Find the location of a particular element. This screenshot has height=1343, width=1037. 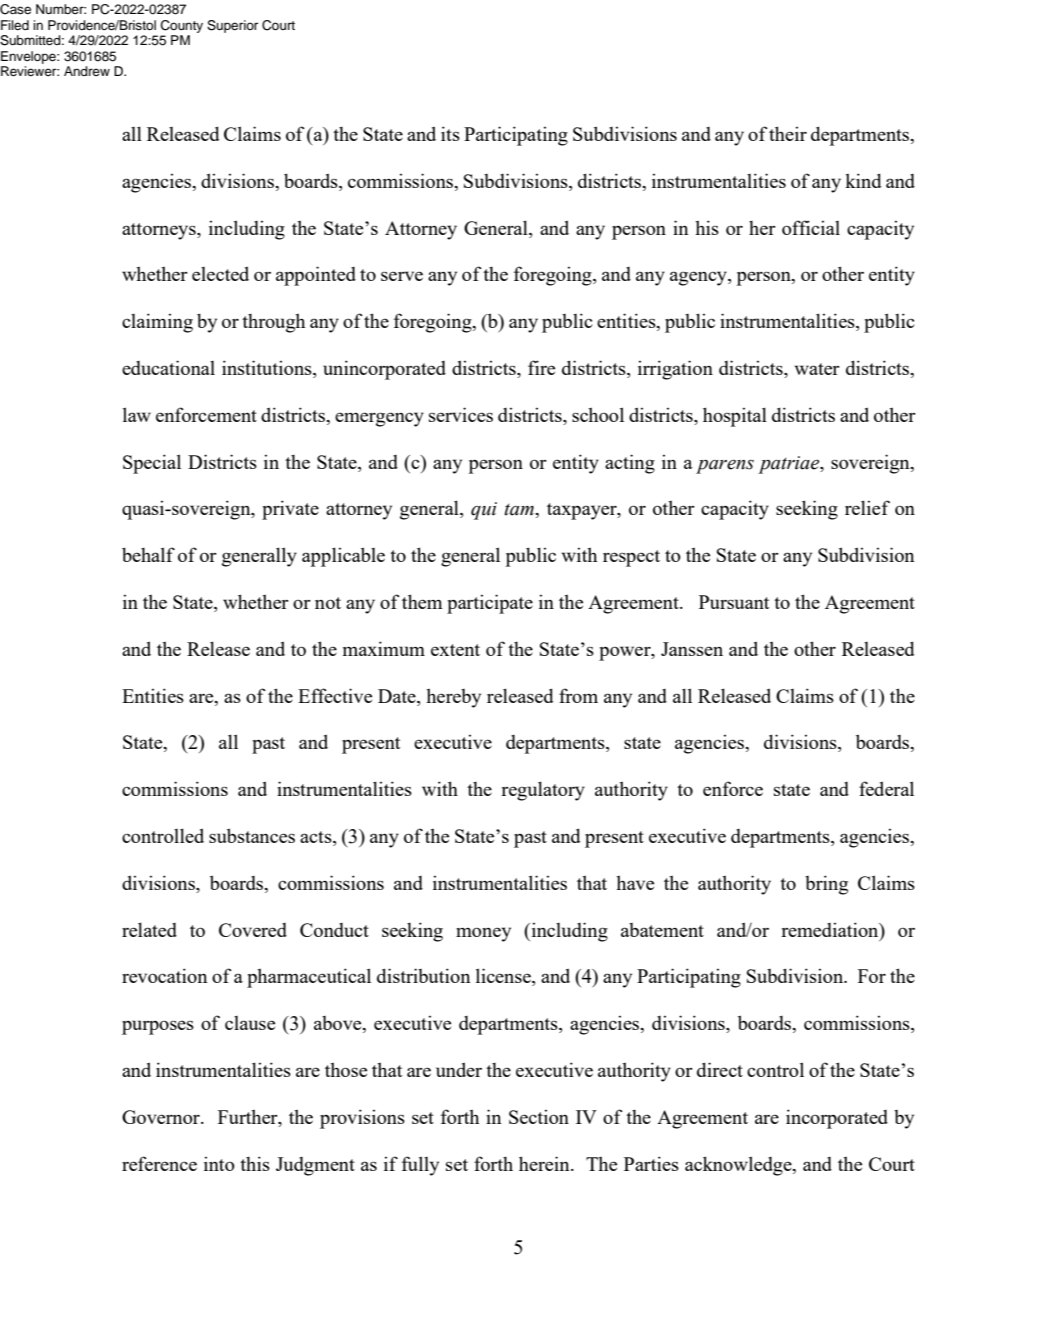

money is located at coordinates (483, 934).
